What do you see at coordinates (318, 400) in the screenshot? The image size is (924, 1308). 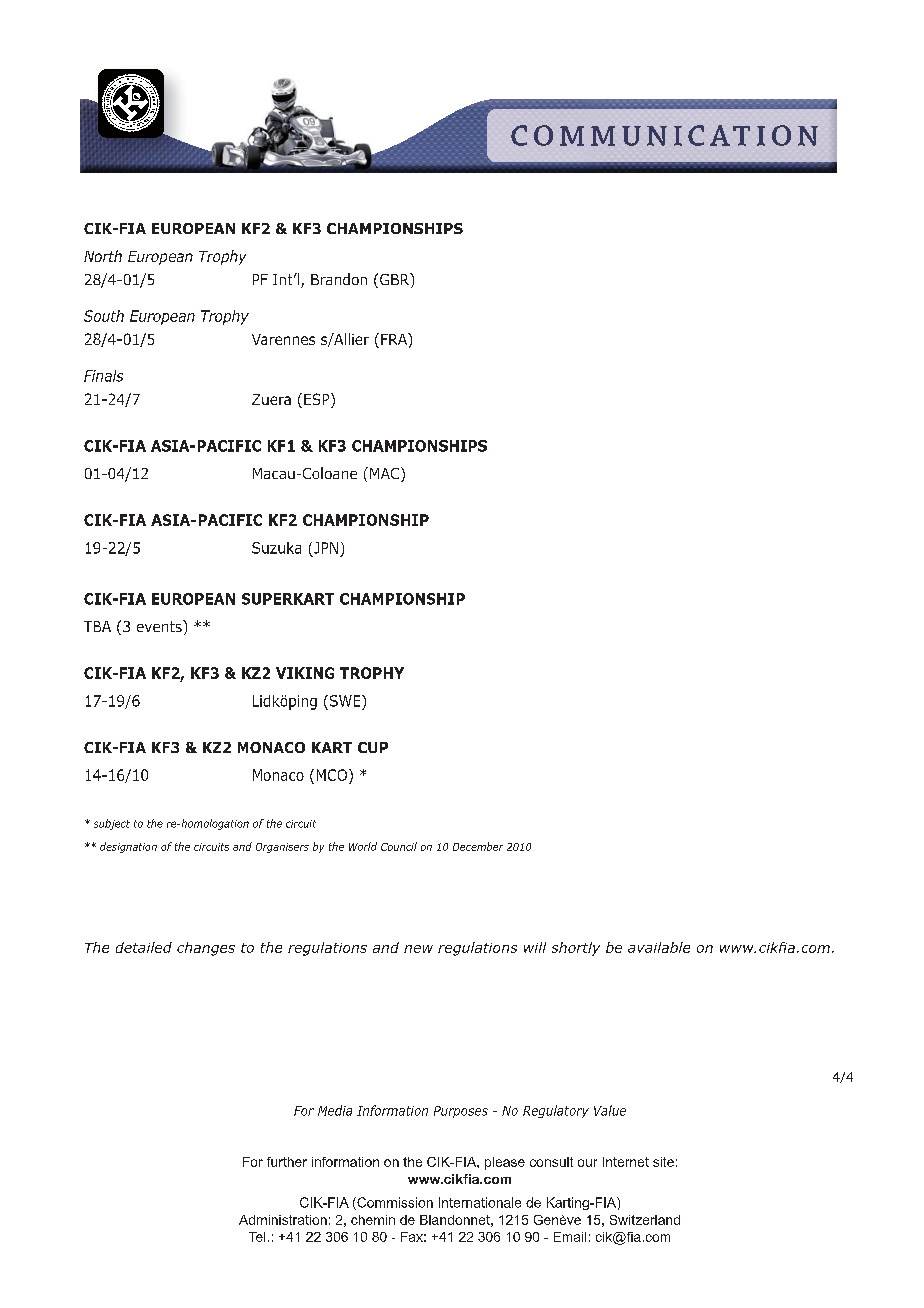 I see `ESP` at bounding box center [318, 400].
